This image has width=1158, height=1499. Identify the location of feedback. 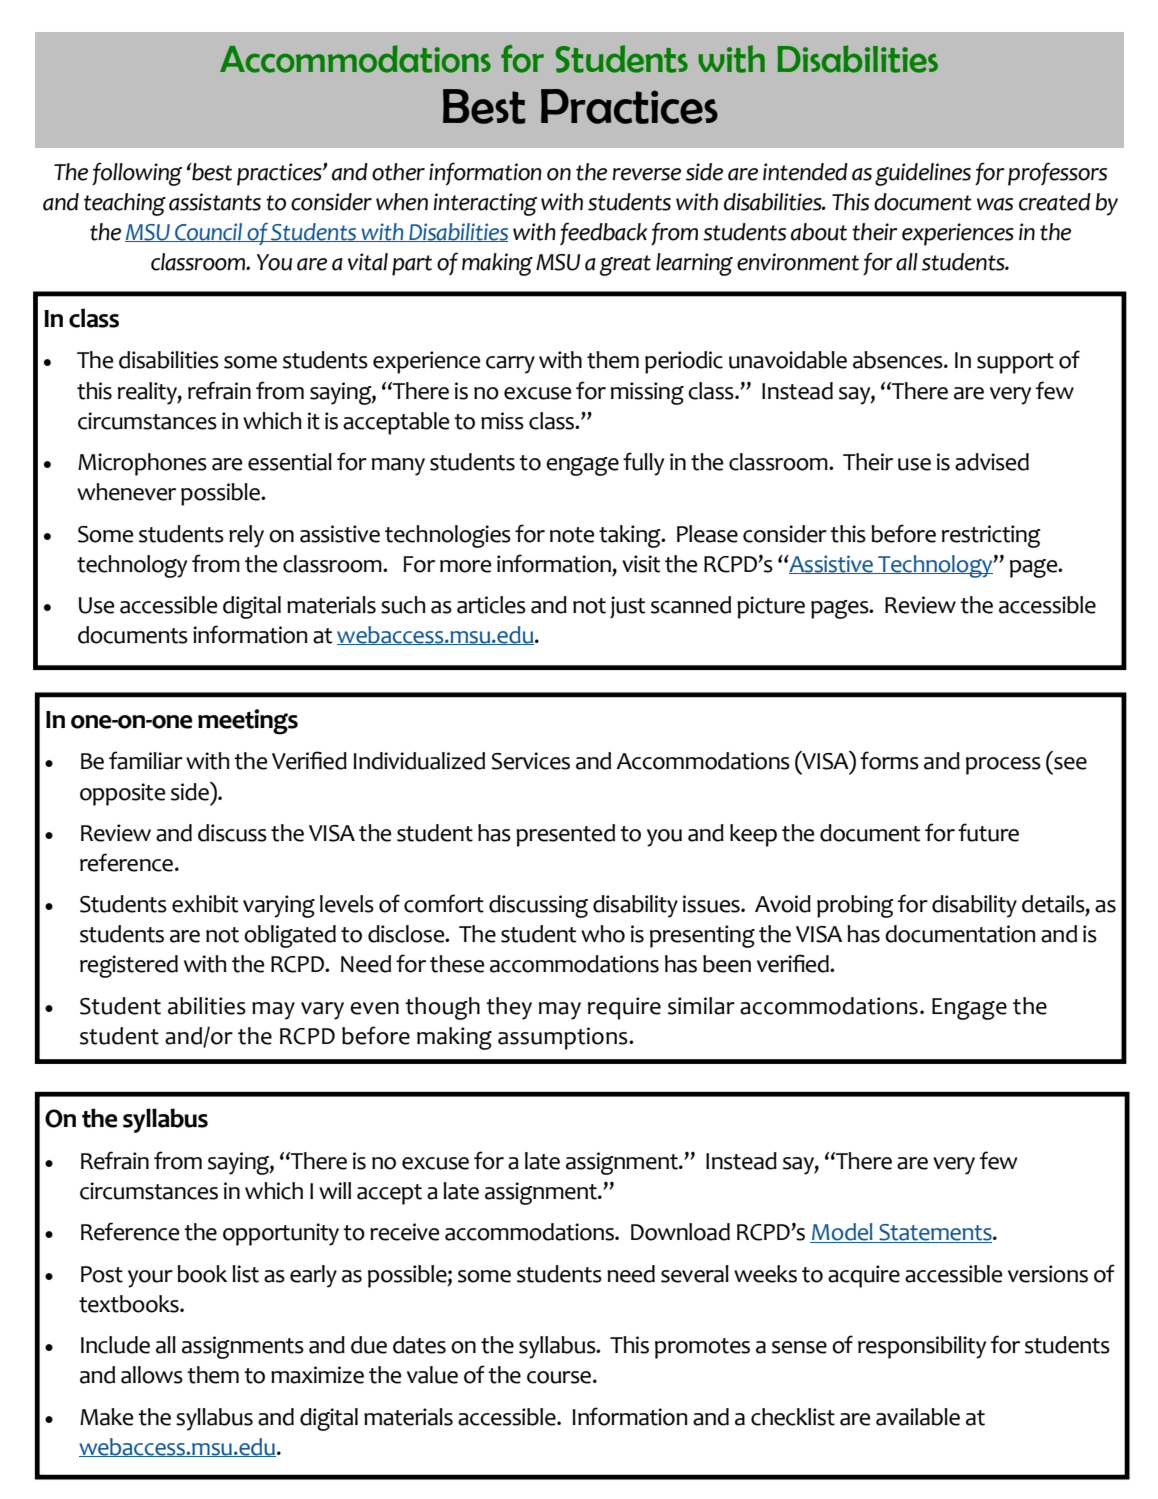
(603, 233).
